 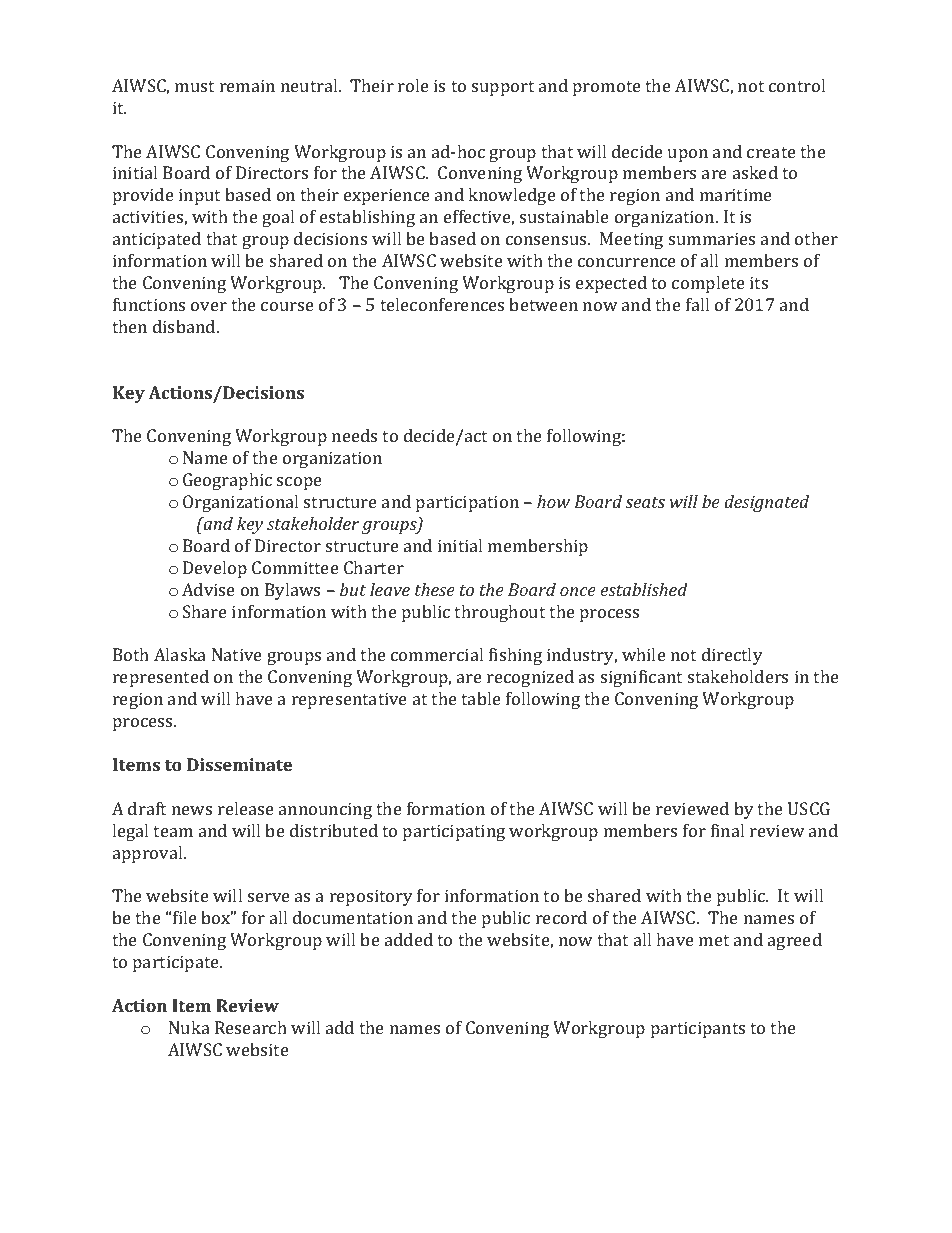 I want to click on final, so click(x=727, y=830).
